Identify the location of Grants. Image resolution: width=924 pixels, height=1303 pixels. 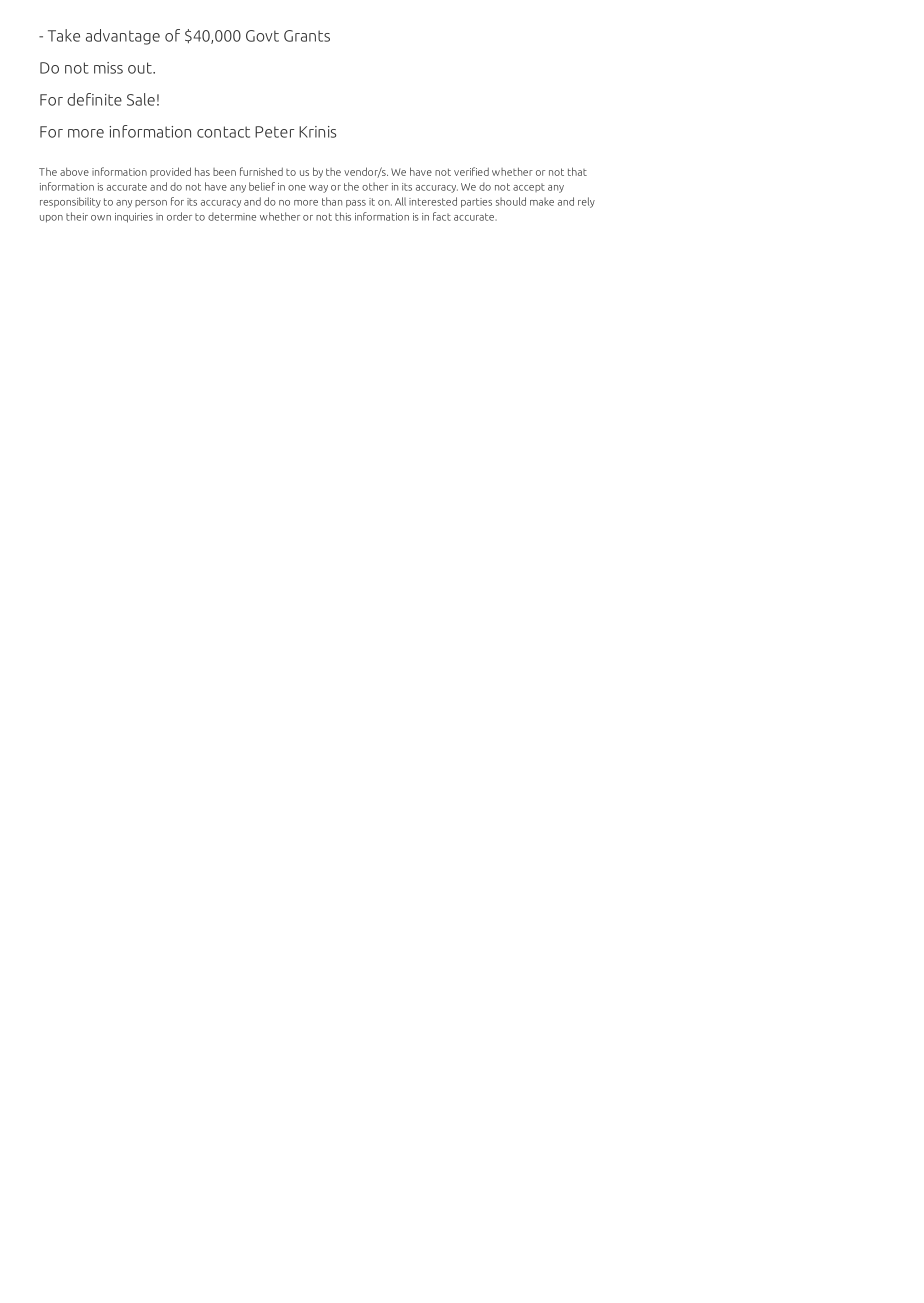
(307, 36).
